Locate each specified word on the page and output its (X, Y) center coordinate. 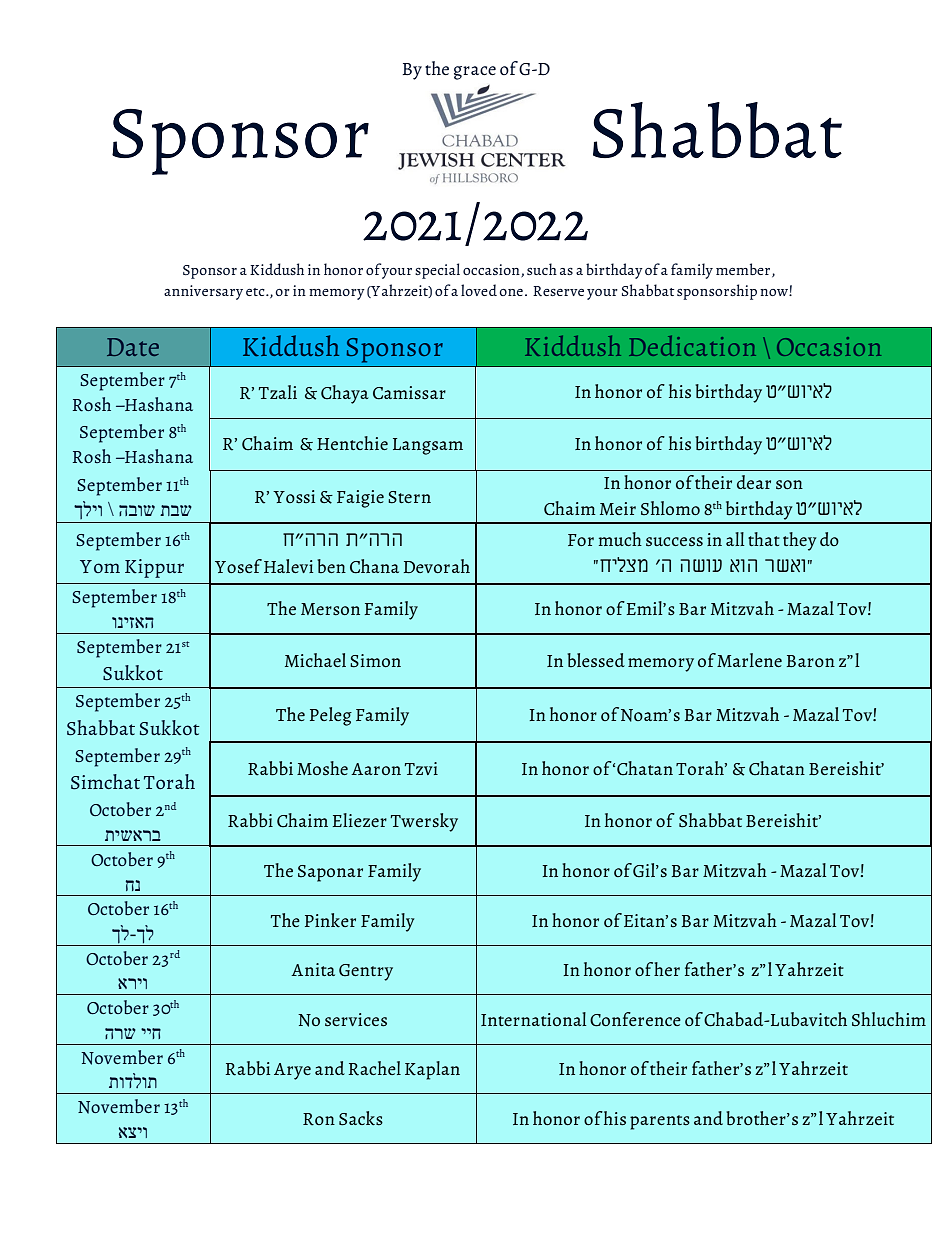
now (775, 292)
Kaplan (432, 1070)
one (511, 292)
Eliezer (360, 820)
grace (475, 73)
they (800, 541)
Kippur (154, 568)
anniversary (203, 292)
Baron (811, 661)
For (581, 540)
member (744, 270)
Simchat (105, 782)
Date (133, 347)
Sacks (361, 1118)
